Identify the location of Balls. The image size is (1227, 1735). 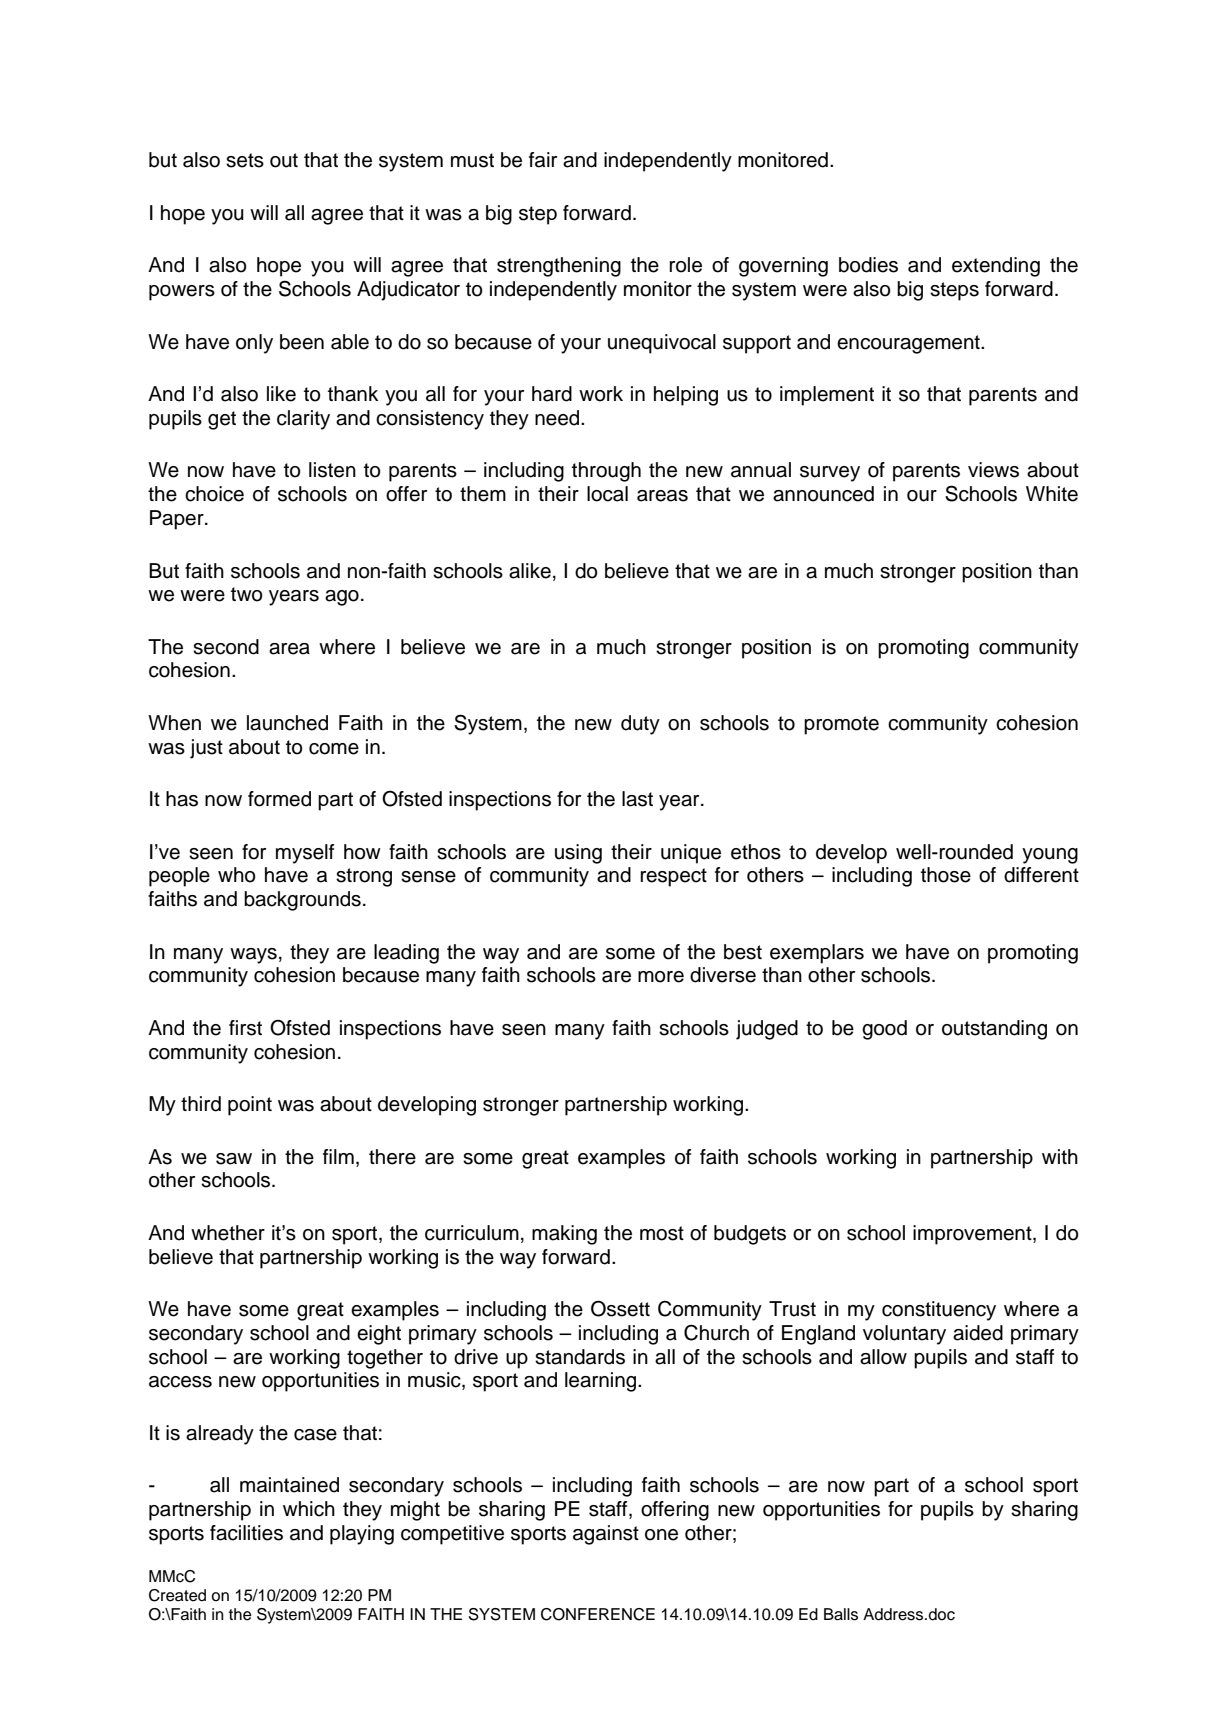
(841, 1614).
